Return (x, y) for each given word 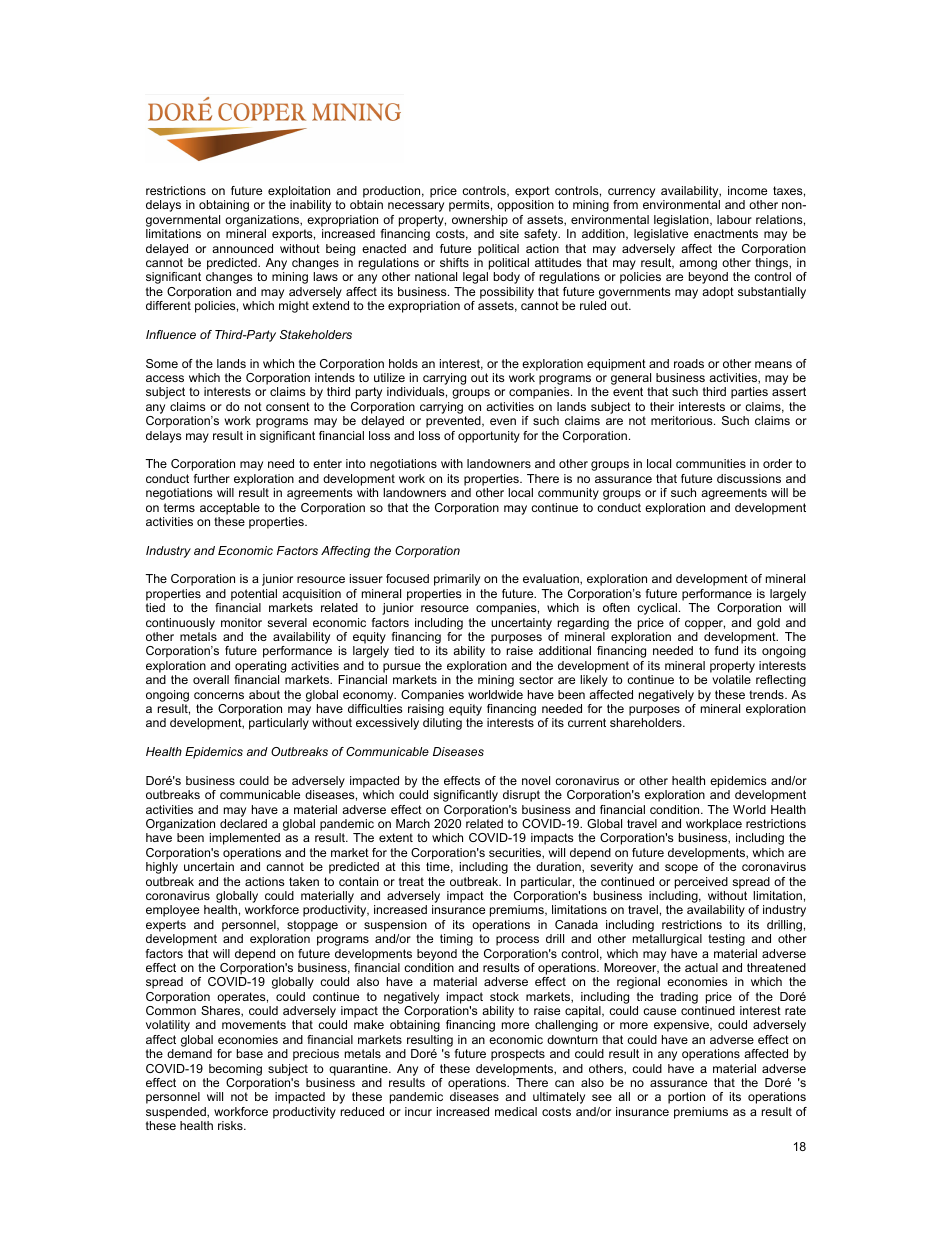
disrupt (521, 796)
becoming (235, 1070)
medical (516, 1111)
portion (686, 1098)
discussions (749, 478)
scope (681, 869)
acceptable (230, 509)
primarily (457, 580)
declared (243, 823)
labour (734, 219)
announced (242, 248)
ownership (480, 221)
